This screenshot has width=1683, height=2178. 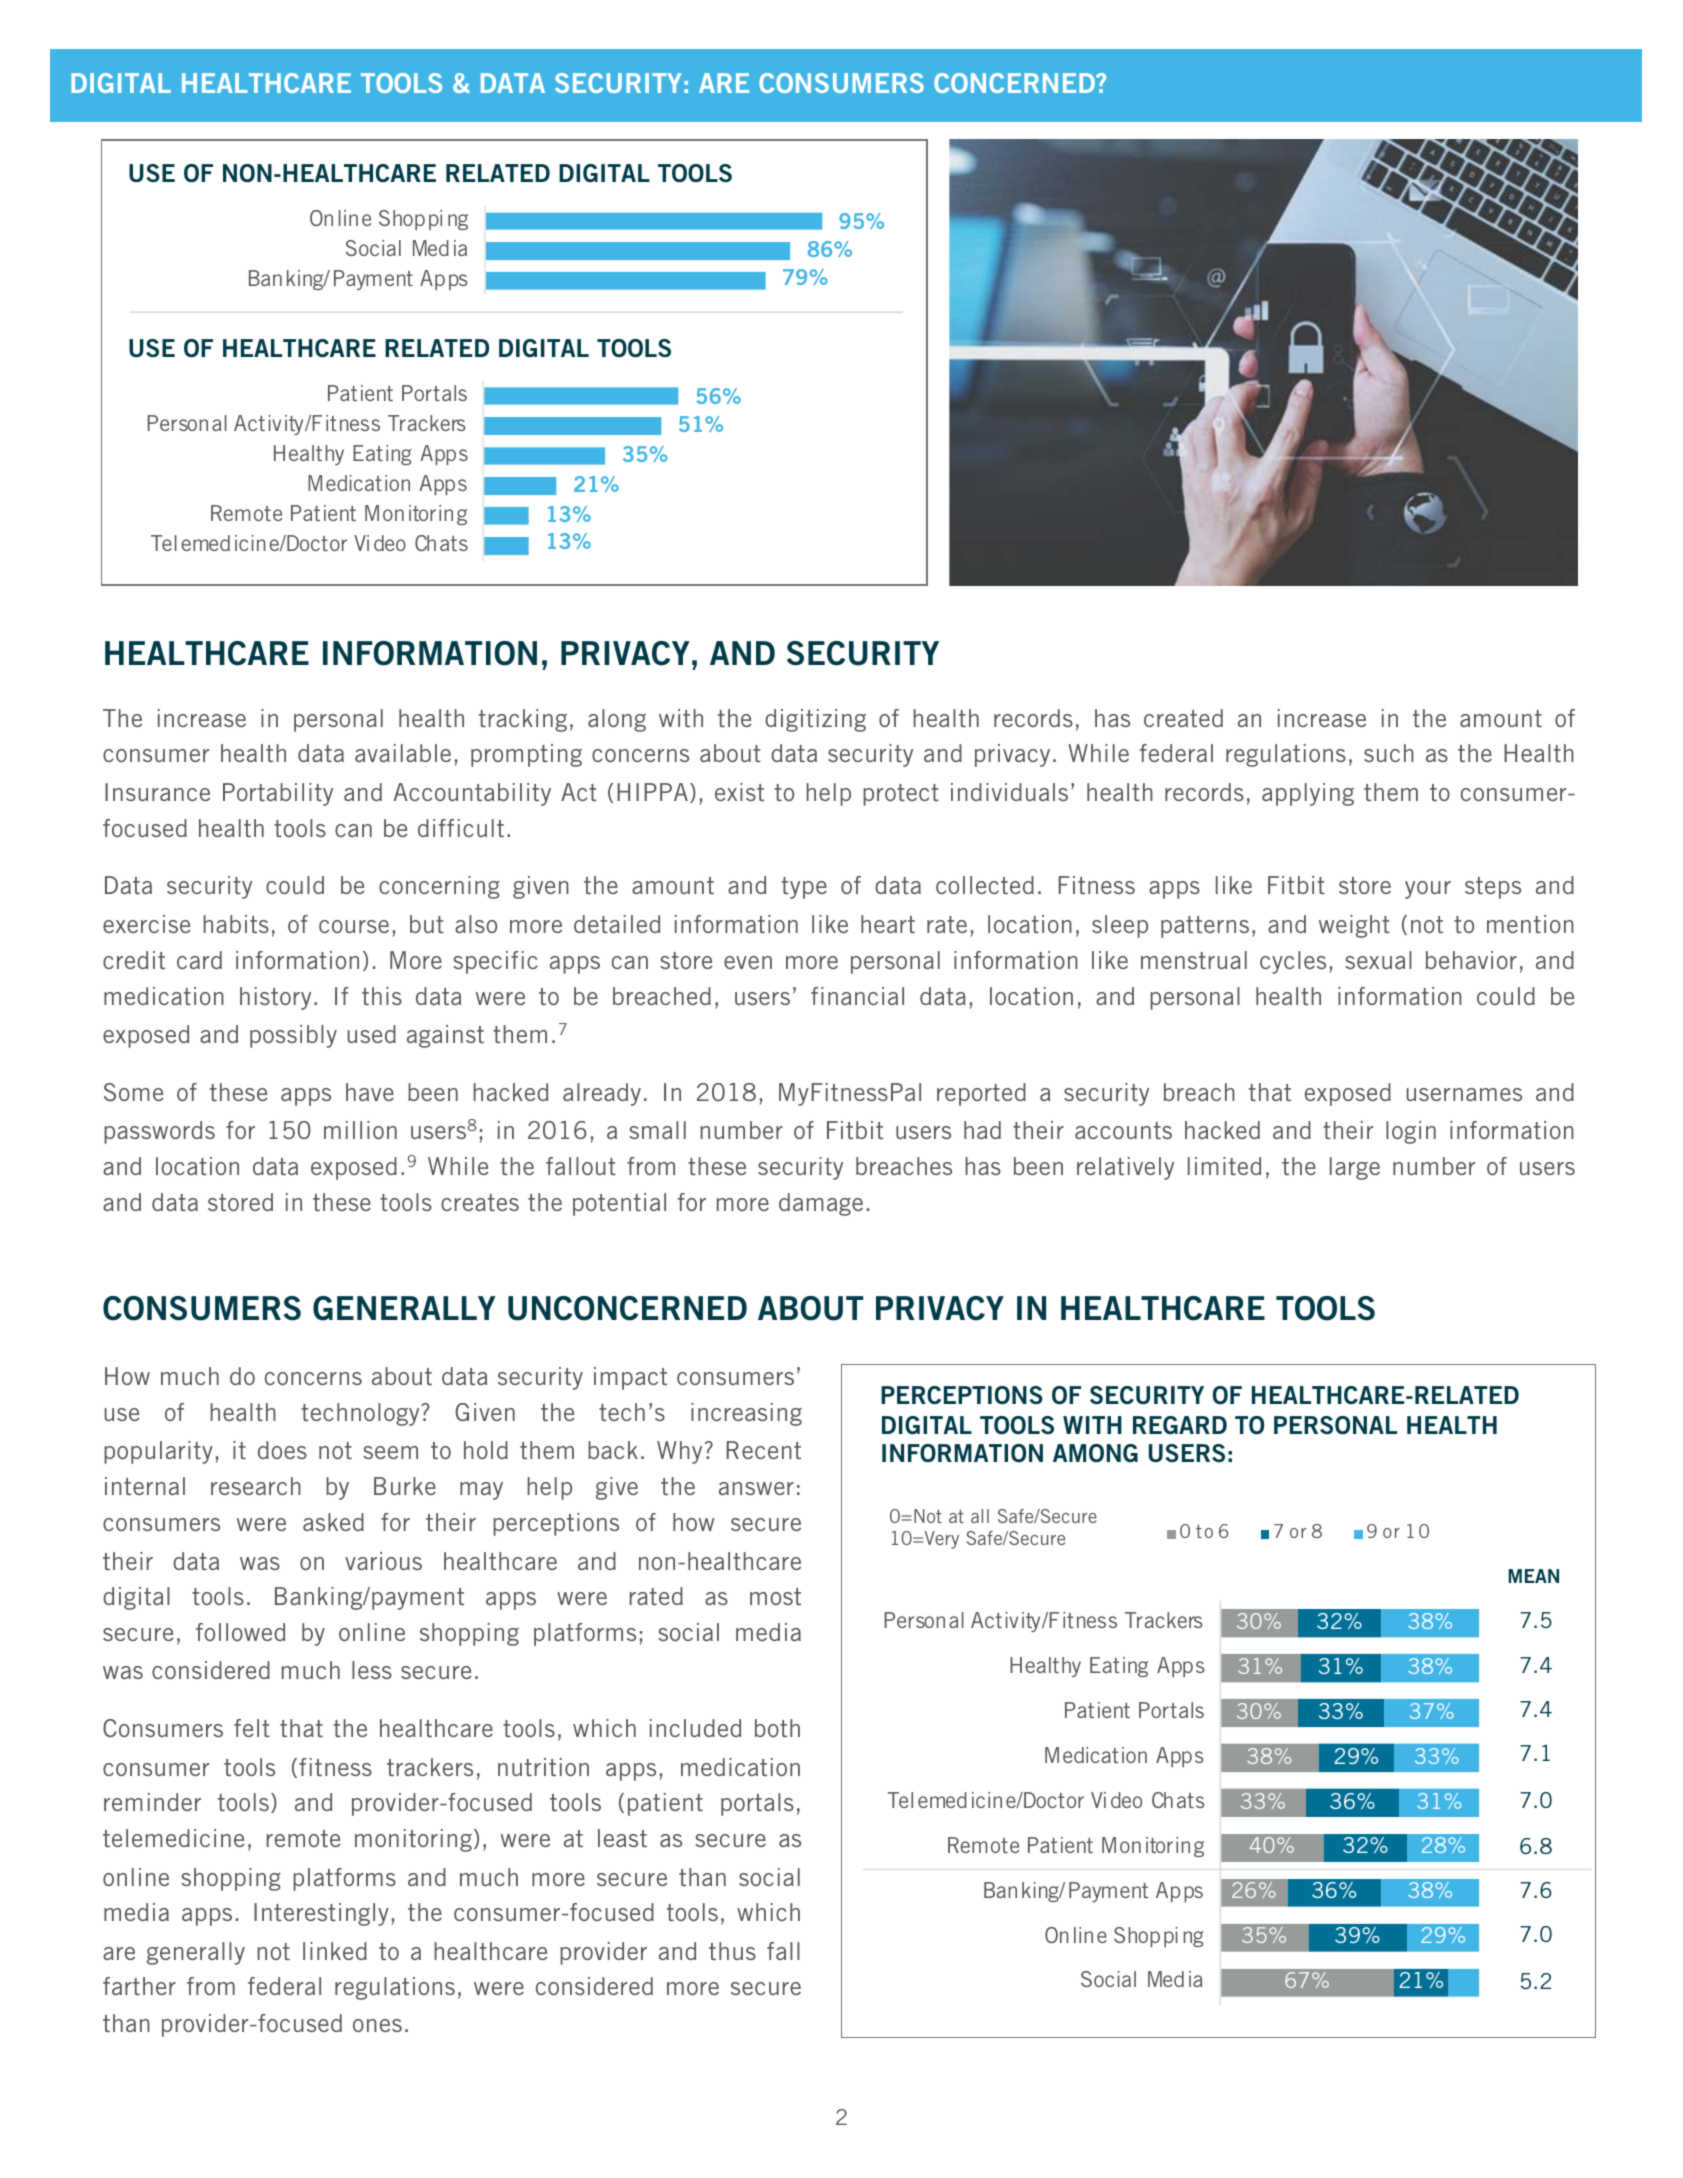 I want to click on Portability, so click(x=278, y=794).
